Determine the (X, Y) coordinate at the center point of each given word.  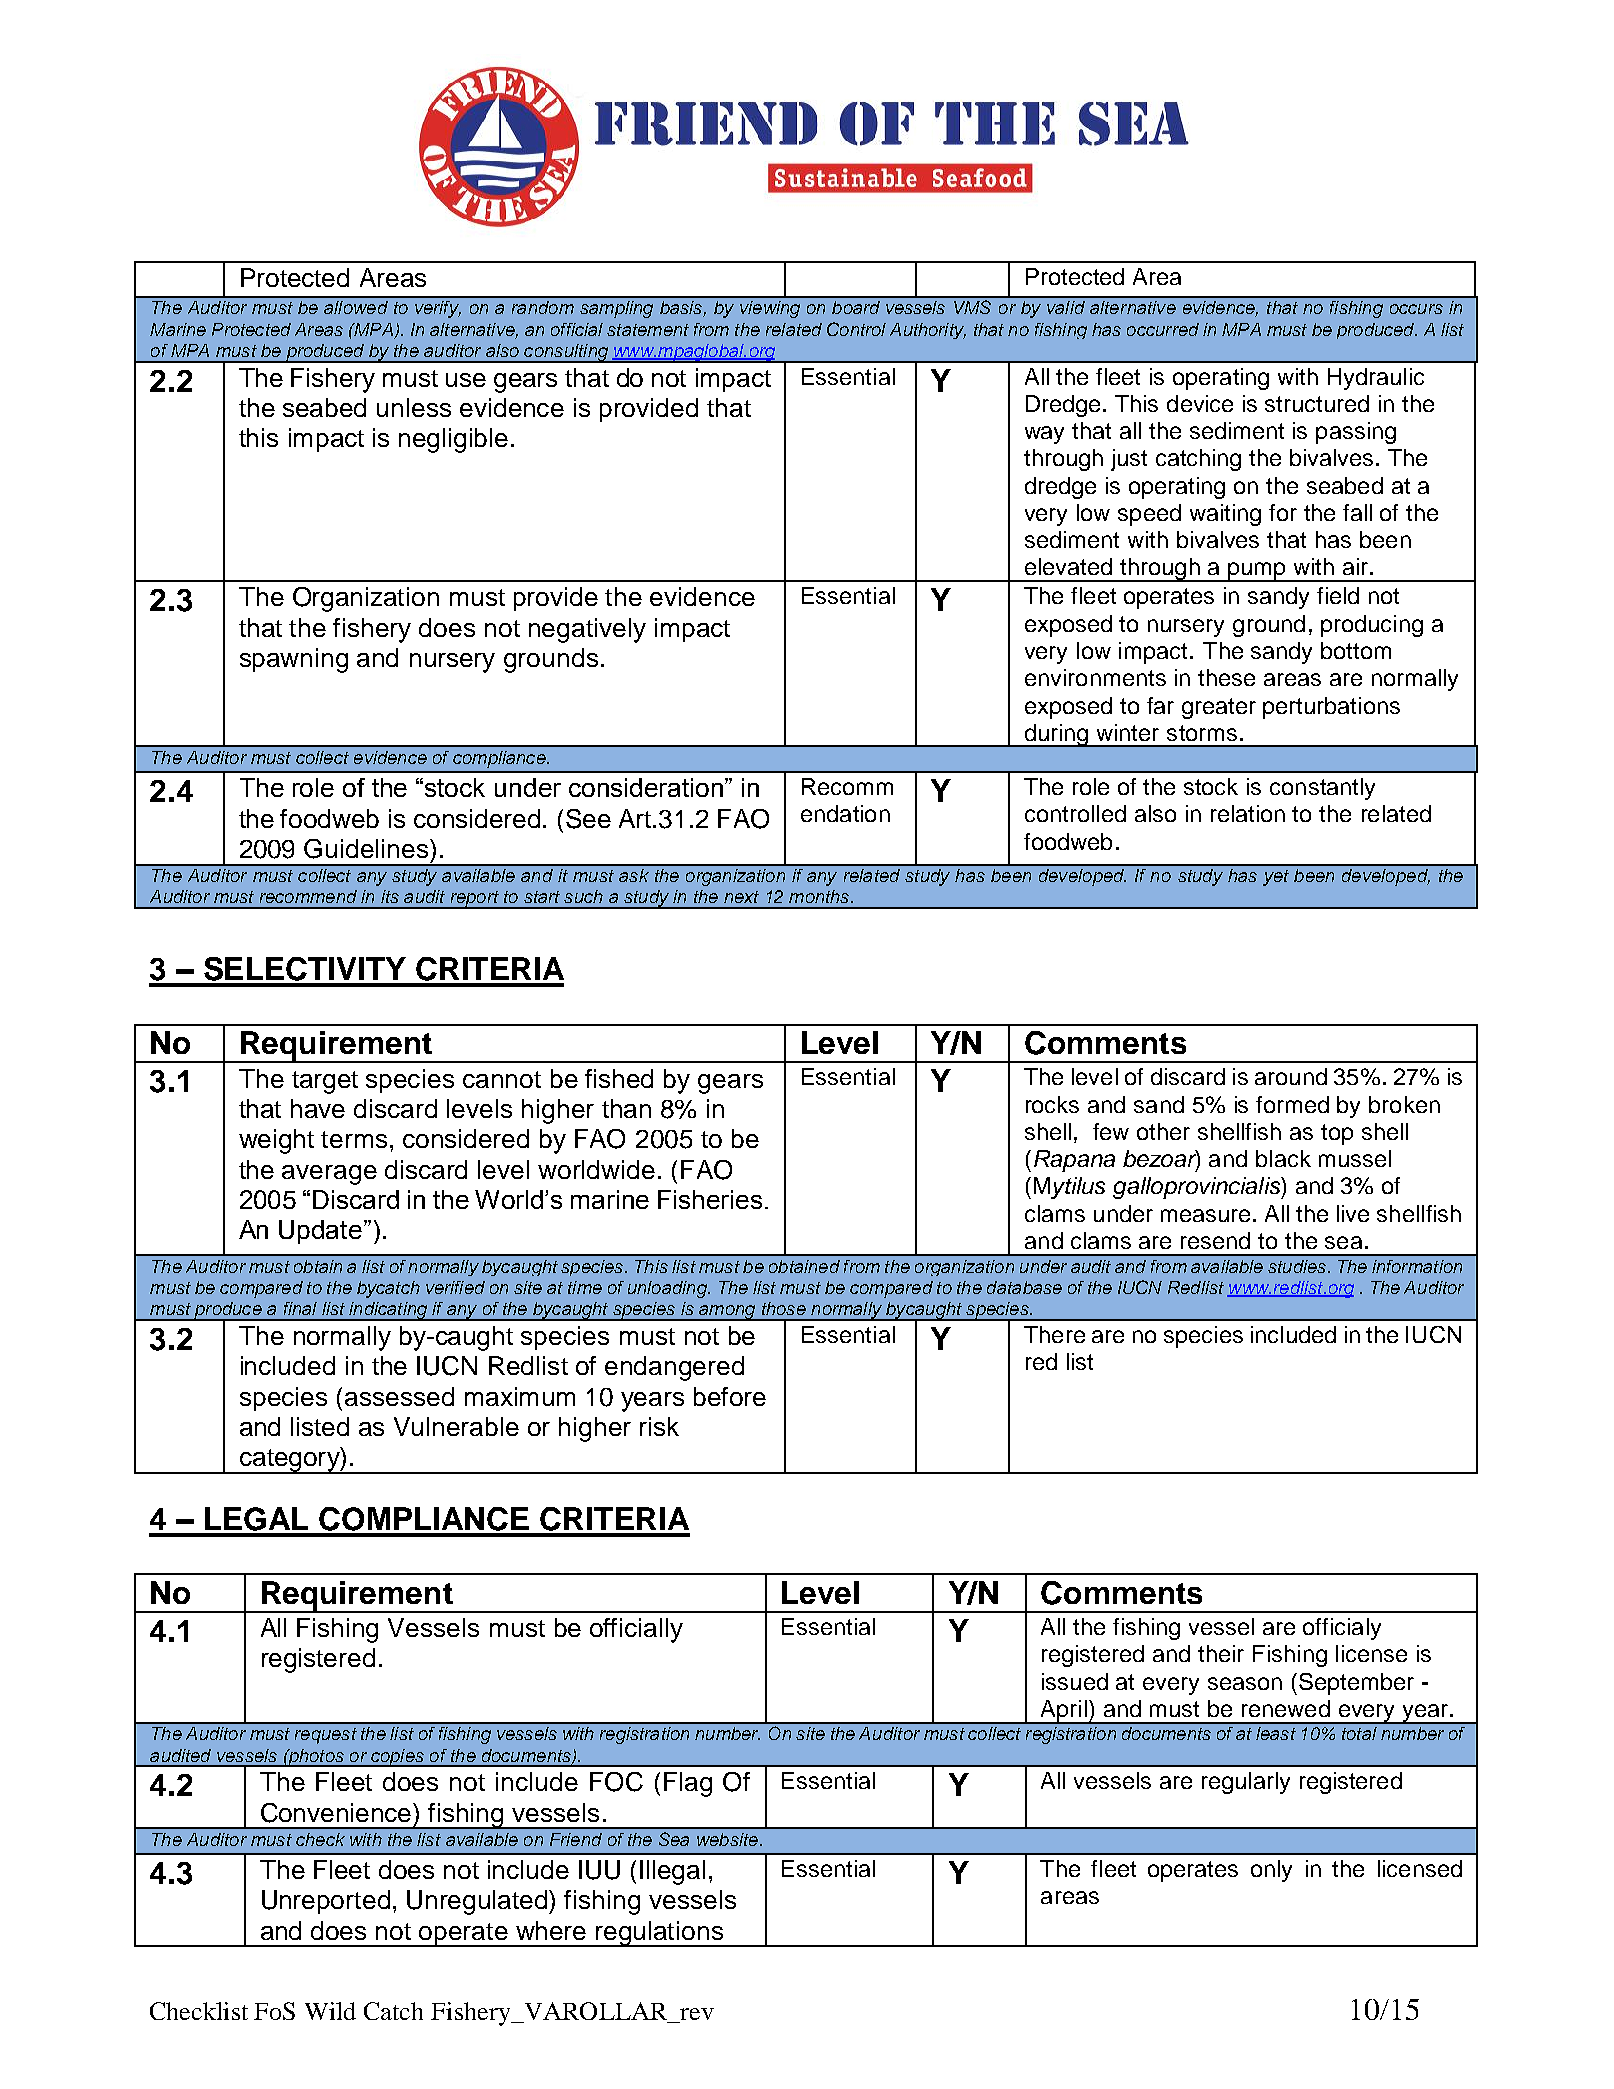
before (730, 1396)
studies (1297, 1266)
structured (1317, 403)
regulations (660, 1934)
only (1271, 1871)
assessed (399, 1396)
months (819, 896)
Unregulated (478, 1902)
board (856, 307)
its (390, 896)
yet (1276, 878)
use (466, 380)
